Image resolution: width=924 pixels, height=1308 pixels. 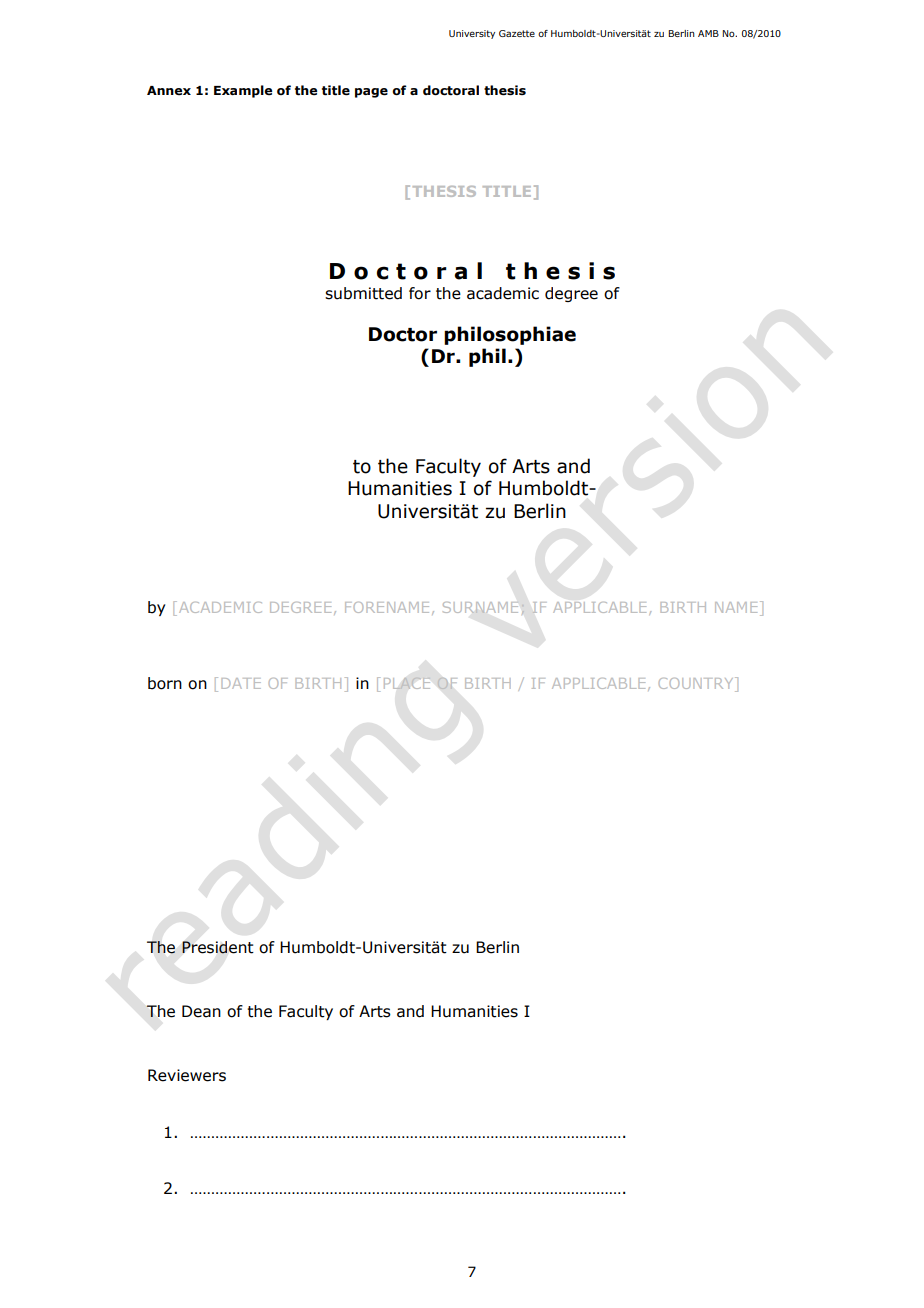 I want to click on DATE, so click(x=241, y=683).
